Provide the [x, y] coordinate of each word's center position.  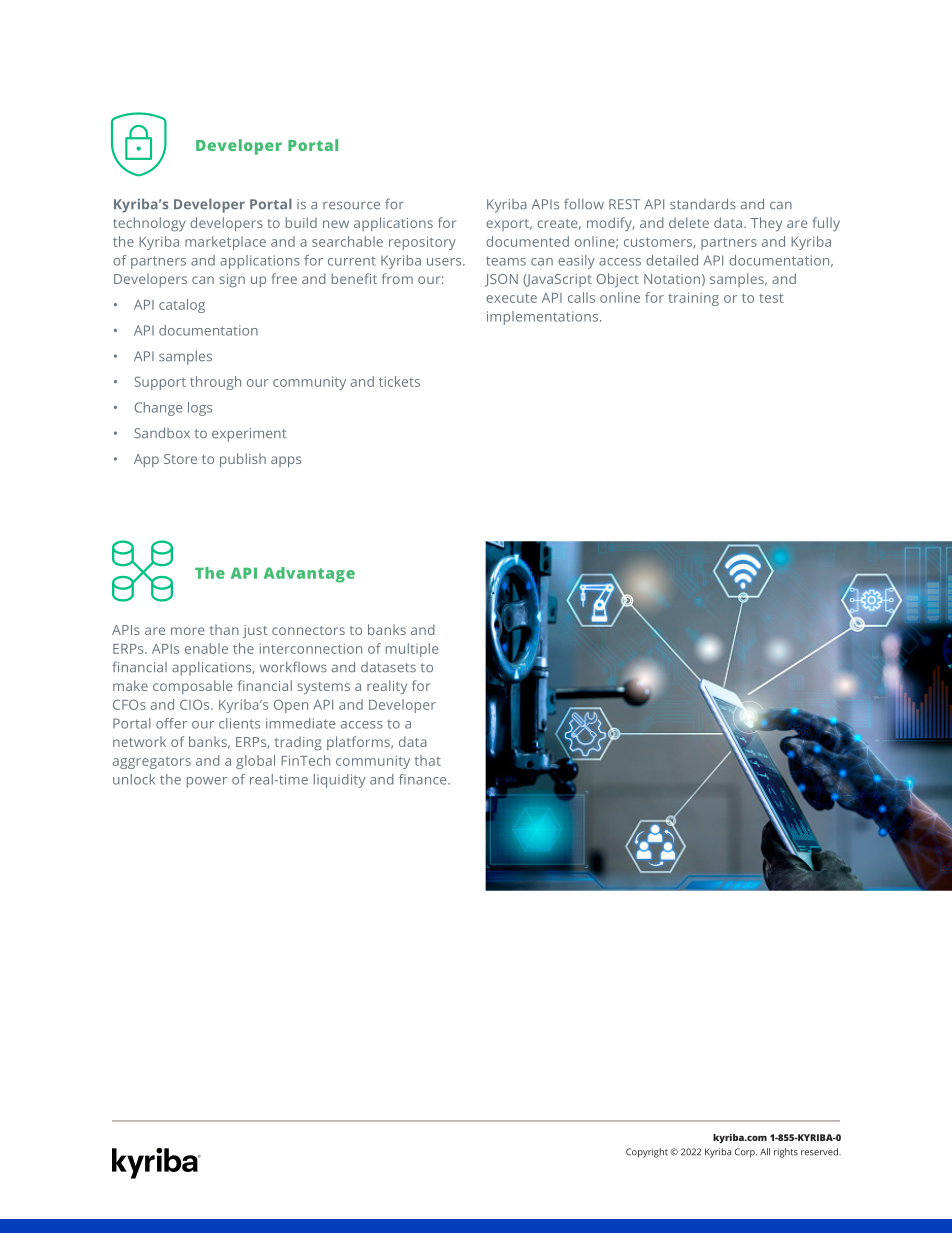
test [771, 298]
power [207, 782]
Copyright [647, 1153]
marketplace [225, 243]
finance [424, 779]
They [766, 224]
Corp [746, 1153]
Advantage [309, 575]
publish [243, 460]
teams [506, 261]
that [428, 760]
